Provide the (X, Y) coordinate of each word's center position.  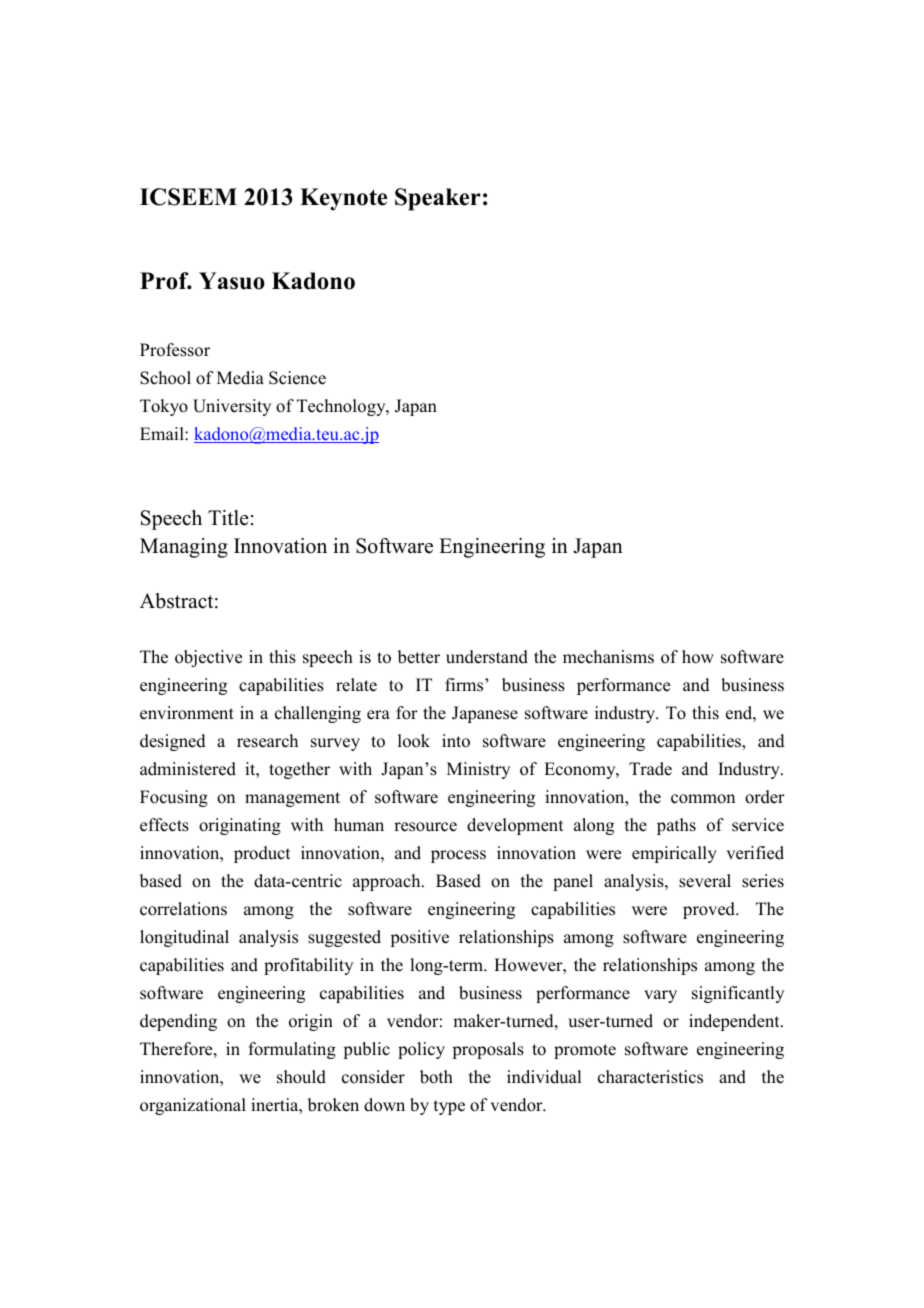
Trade (650, 769)
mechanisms (608, 657)
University (232, 407)
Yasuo (232, 281)
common (703, 799)
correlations (183, 909)
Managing (184, 548)
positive (420, 938)
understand (487, 657)
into (456, 741)
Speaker (438, 199)
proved (710, 910)
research (267, 741)
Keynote (343, 199)
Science (297, 378)
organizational (193, 1106)
